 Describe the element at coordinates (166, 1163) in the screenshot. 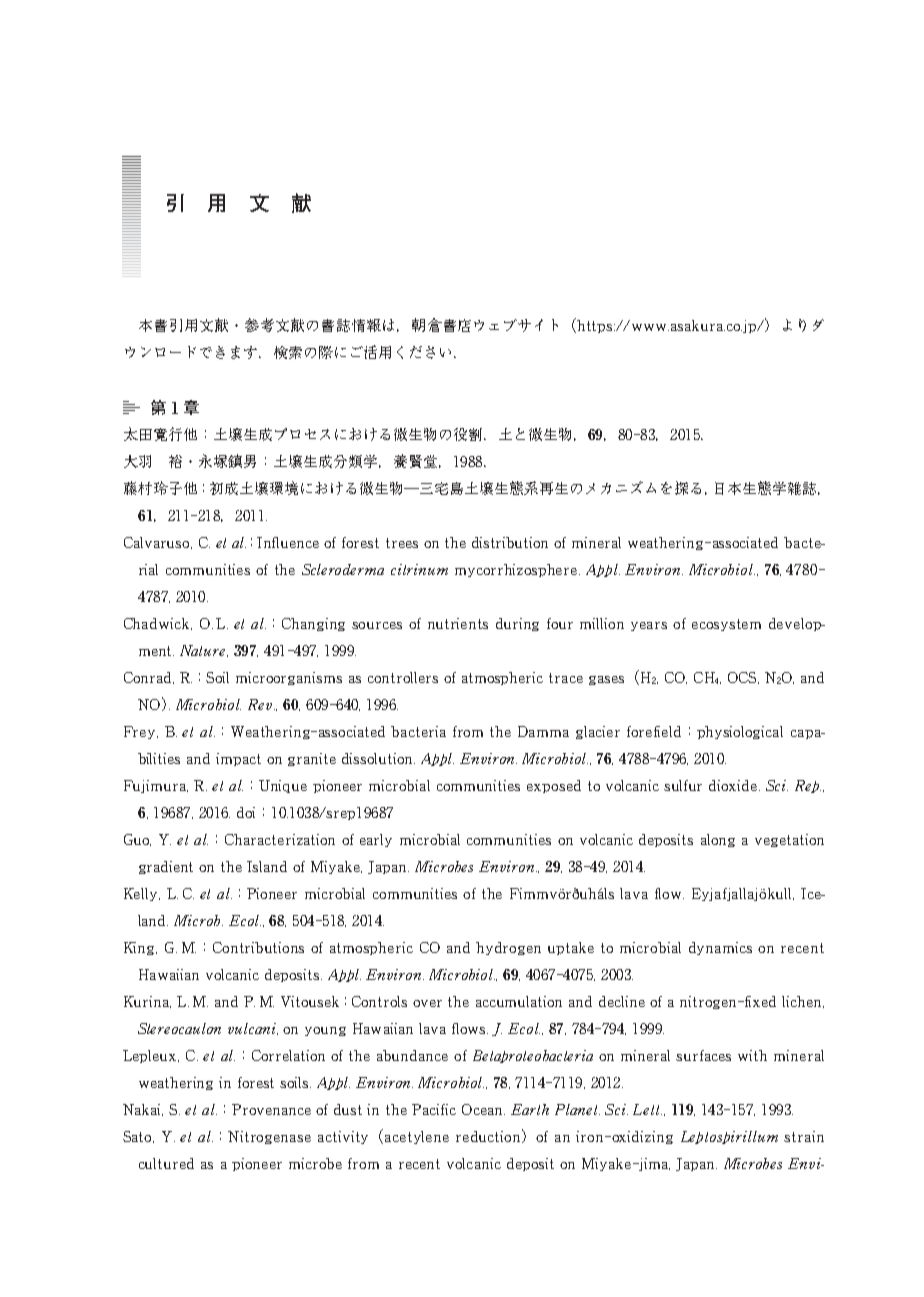

I see `cultured` at that location.
